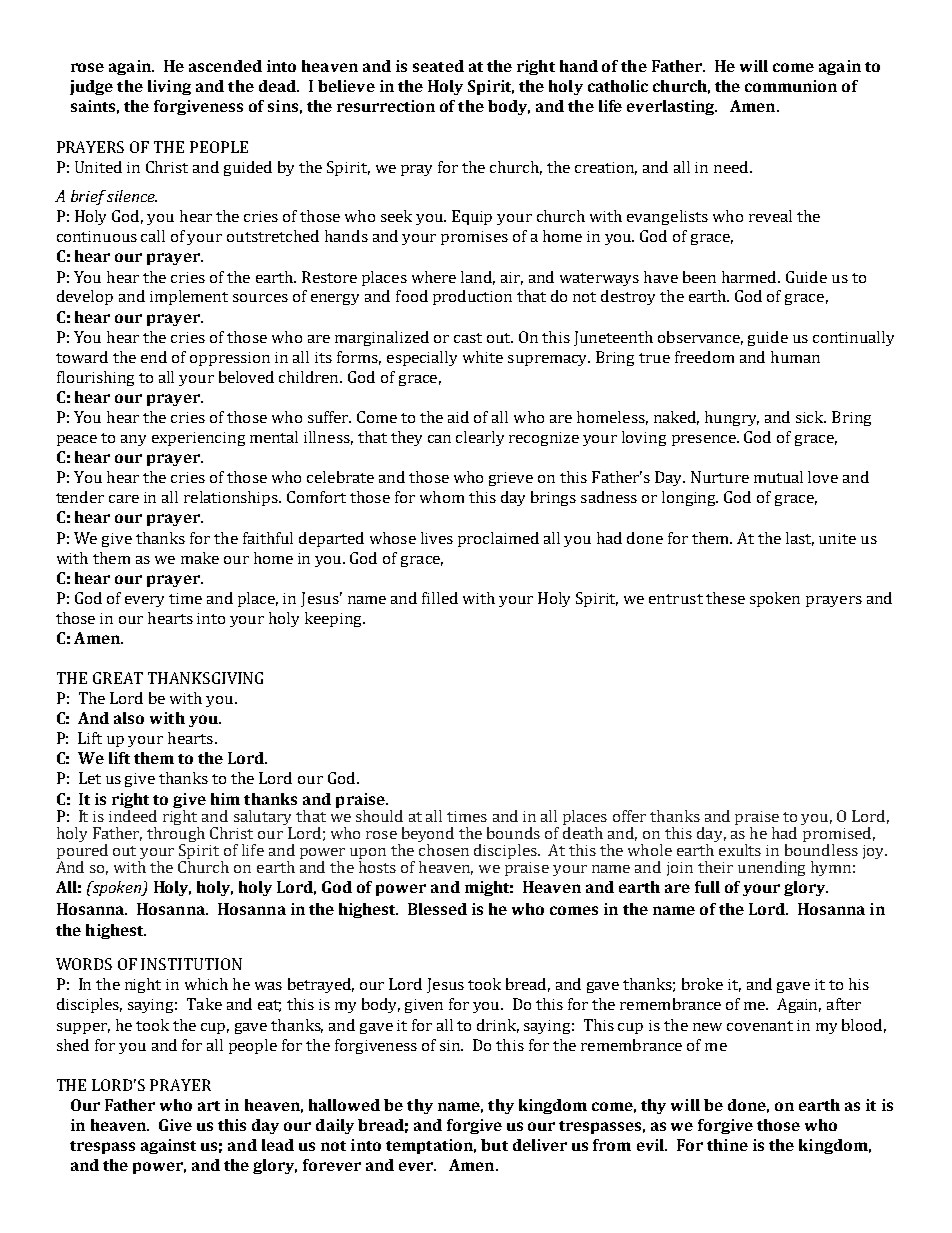  I want to click on communion, so click(791, 86).
